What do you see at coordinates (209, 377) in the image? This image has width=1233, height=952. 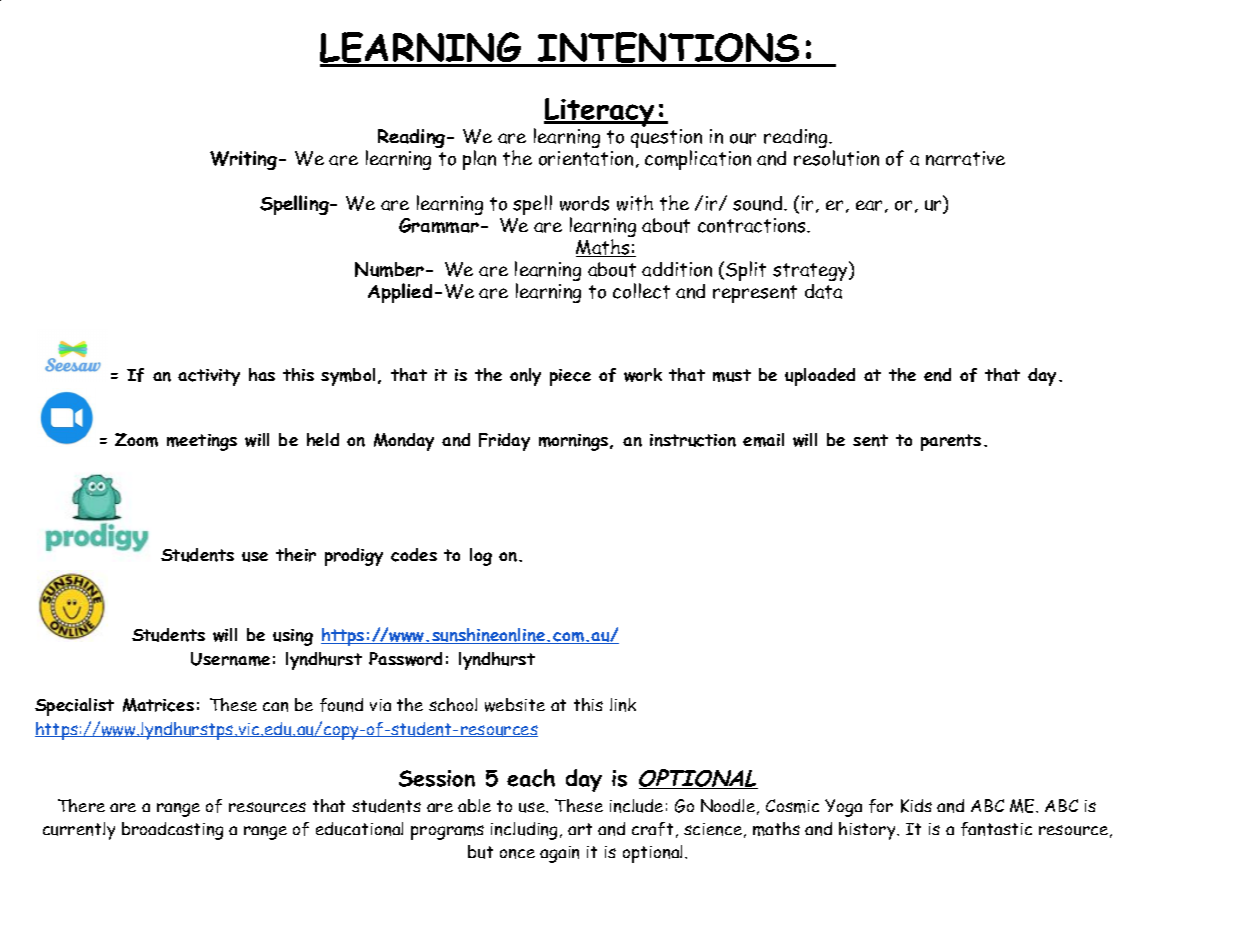 I see `activity` at bounding box center [209, 377].
